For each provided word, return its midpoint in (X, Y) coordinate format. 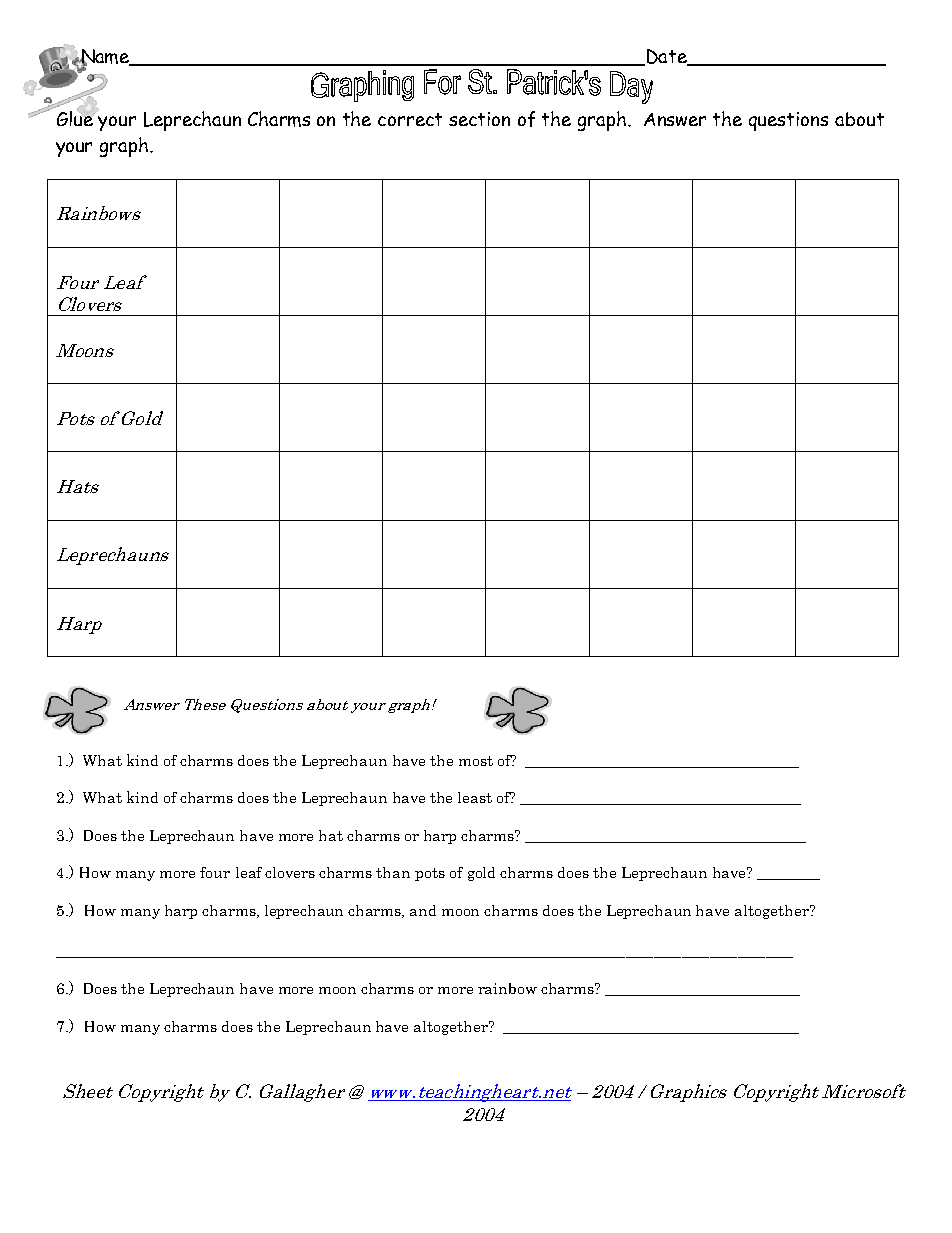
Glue (76, 117)
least (475, 797)
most (476, 761)
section (479, 119)
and (423, 910)
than (393, 872)
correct (410, 119)
